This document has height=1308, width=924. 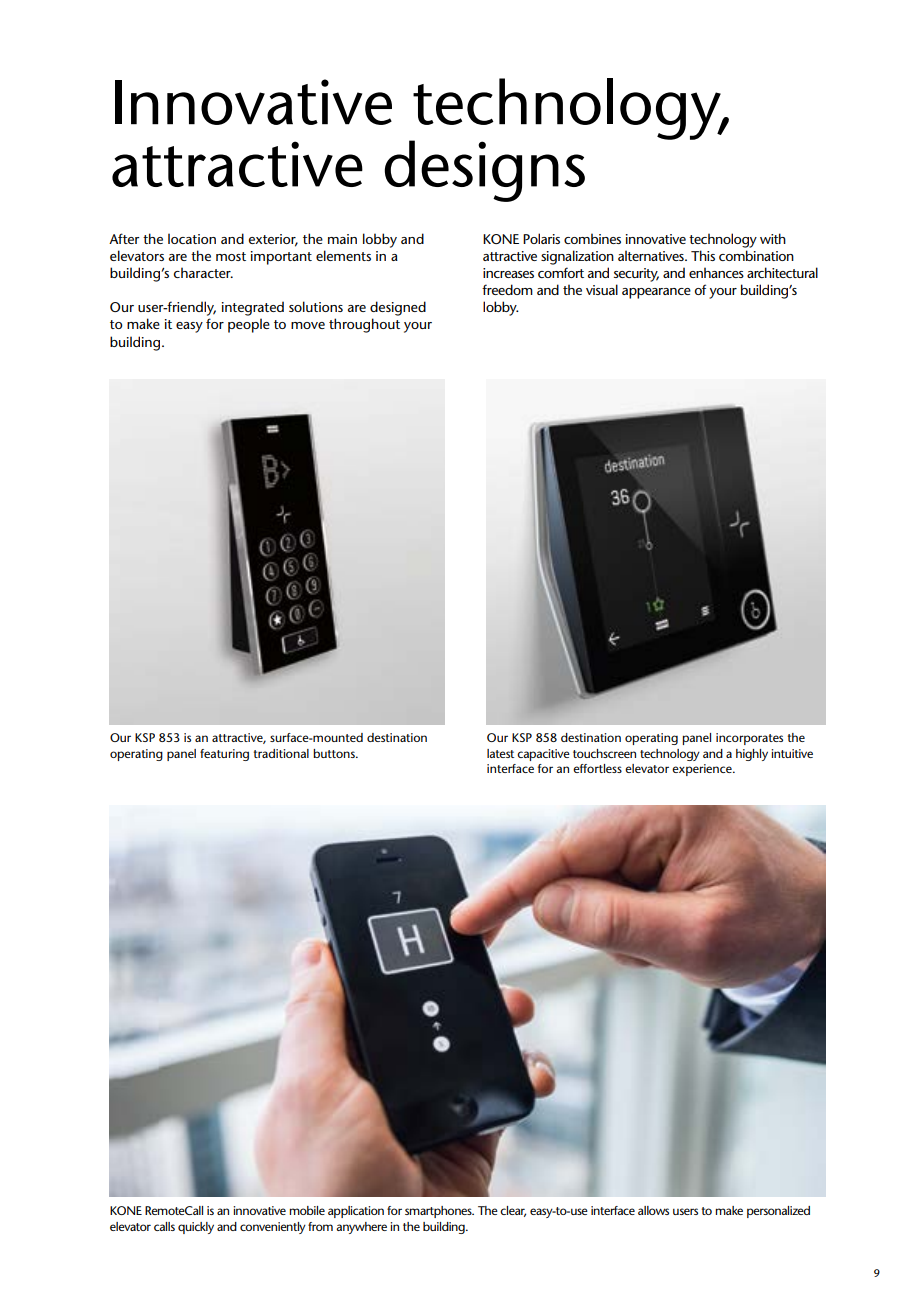 I want to click on featuring, so click(x=224, y=755).
